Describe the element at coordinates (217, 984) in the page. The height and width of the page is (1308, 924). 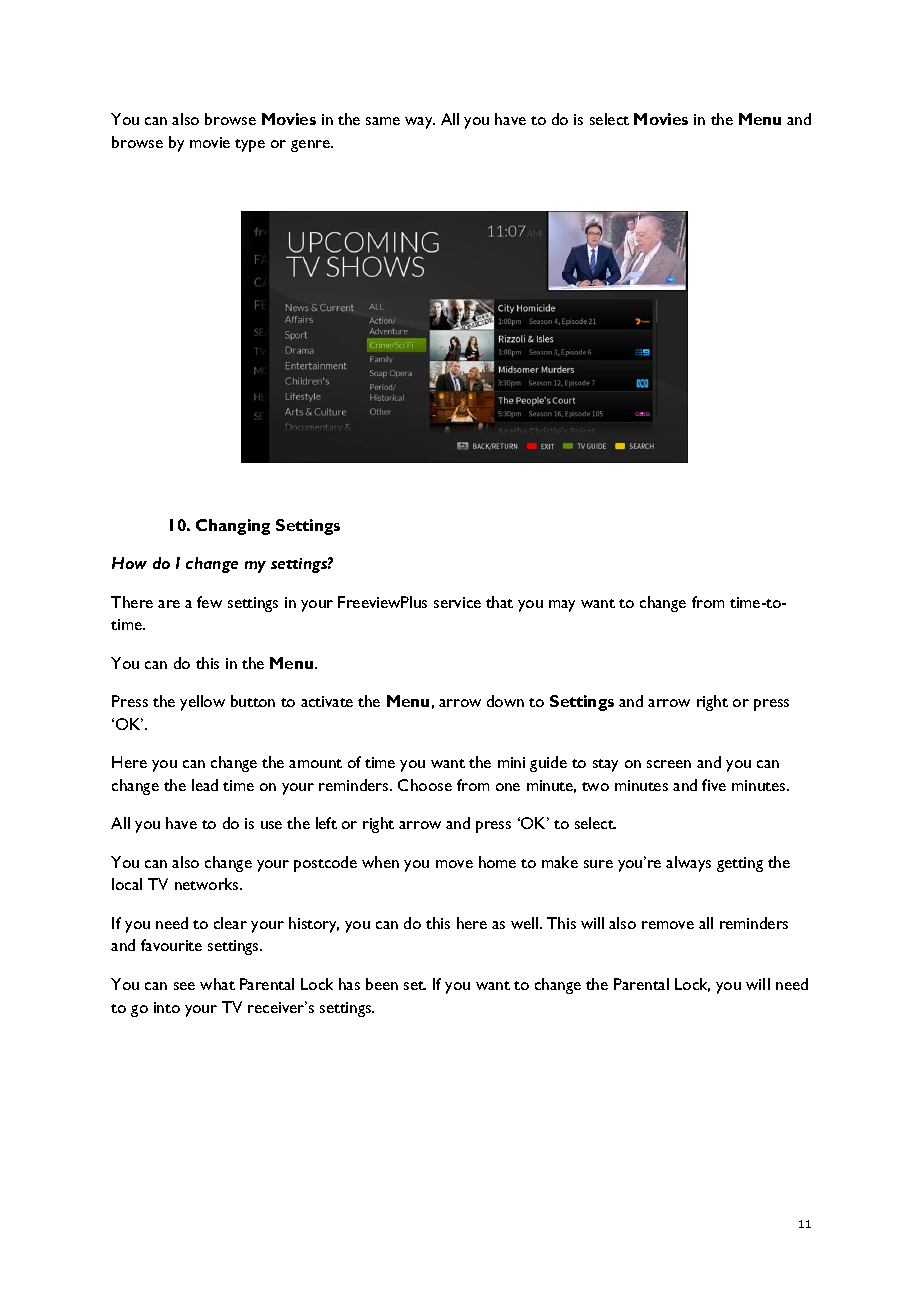
I see `what` at that location.
